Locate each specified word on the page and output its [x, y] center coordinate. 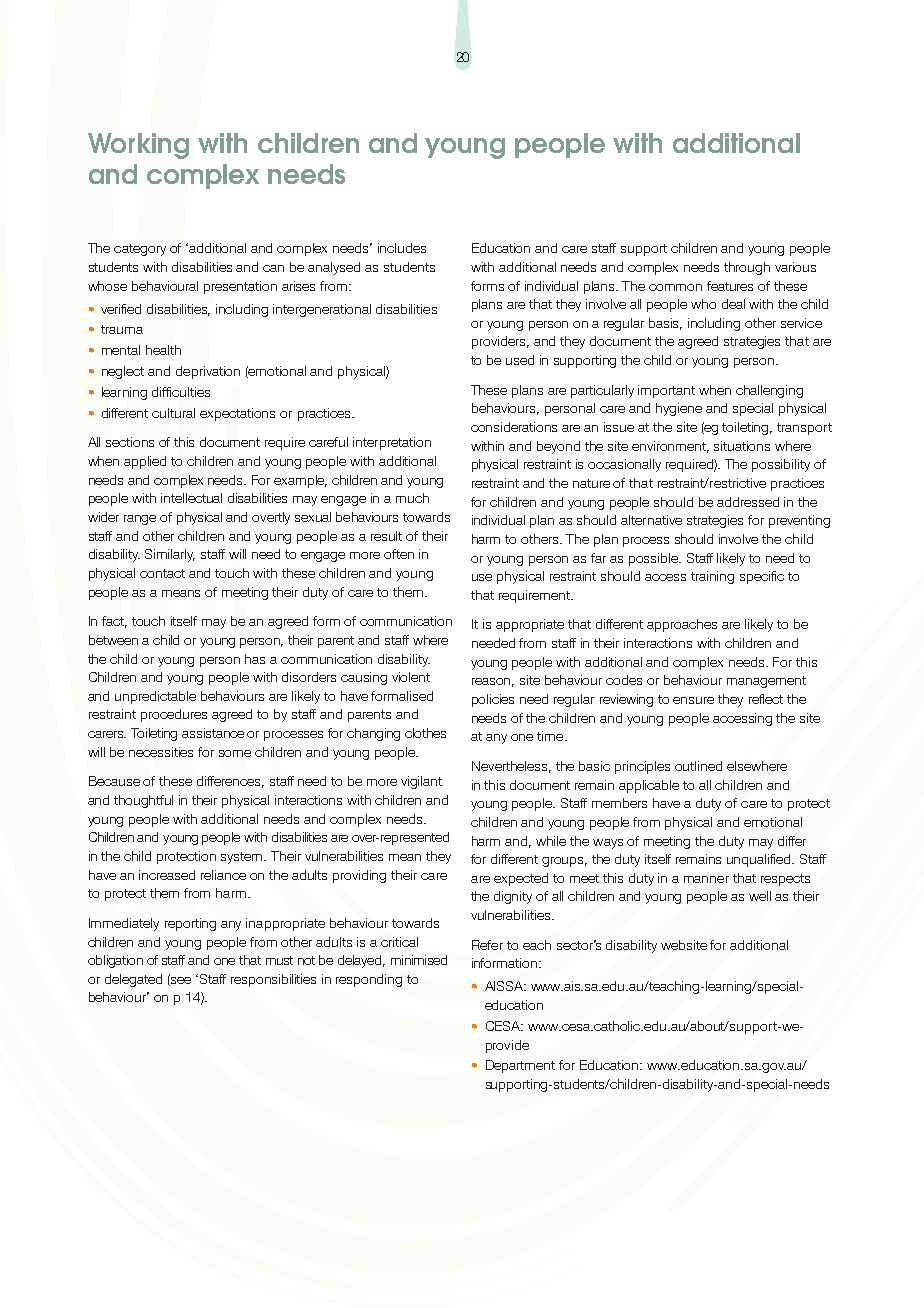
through [747, 268]
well [760, 896]
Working [138, 146]
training [712, 577]
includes [402, 248]
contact [162, 573]
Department [520, 1066]
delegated [133, 980]
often [399, 554]
